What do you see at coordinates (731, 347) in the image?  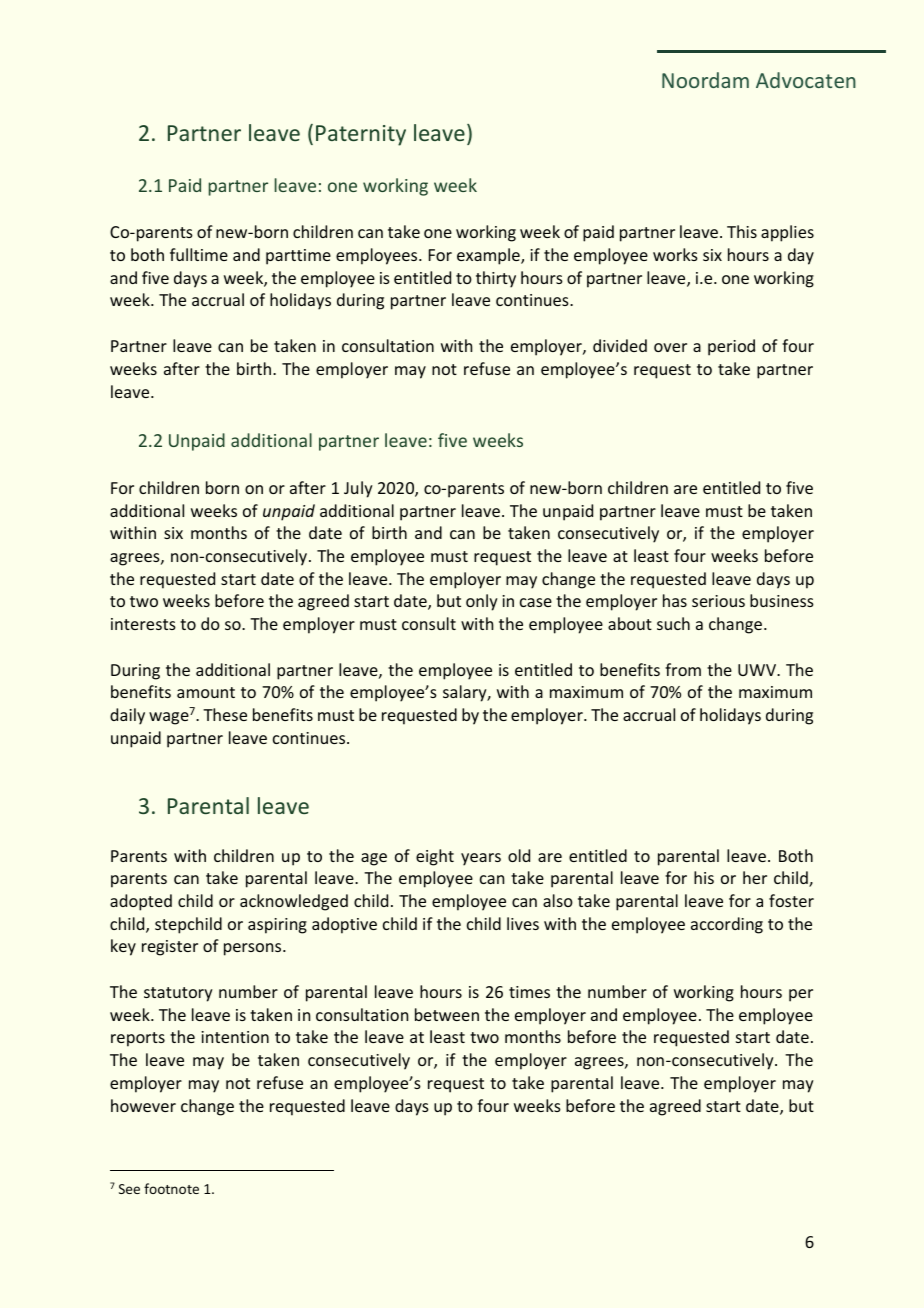 I see `period` at bounding box center [731, 347].
